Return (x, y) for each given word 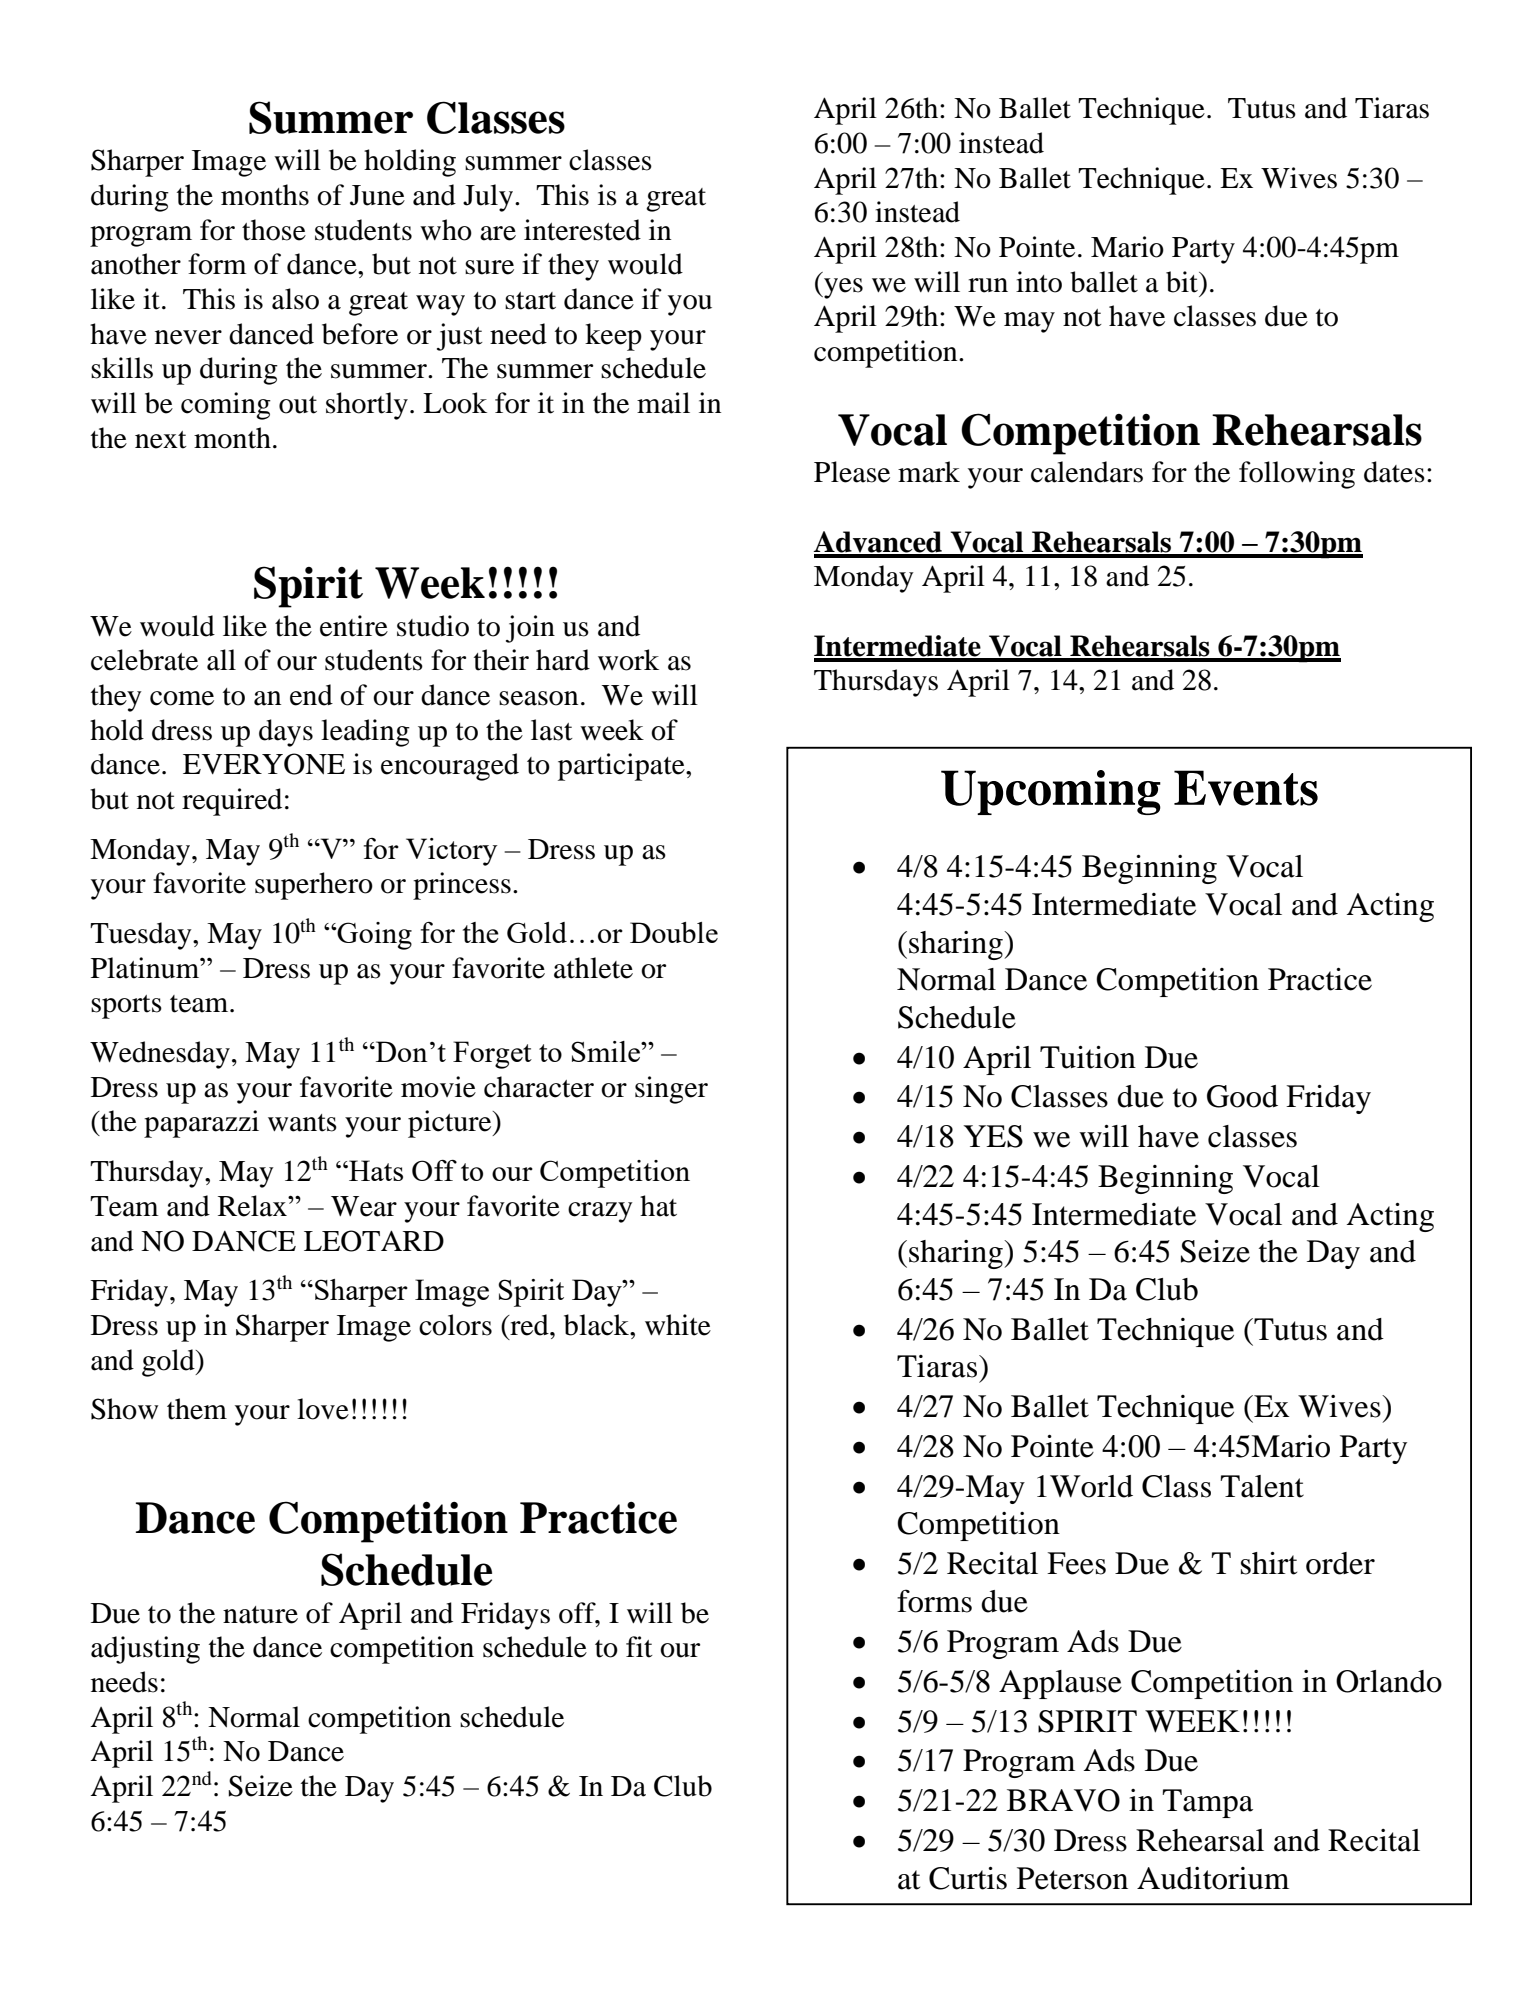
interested (582, 230)
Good (1242, 1096)
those (274, 230)
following (1297, 475)
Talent (1262, 1486)
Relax (253, 1206)
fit (639, 1647)
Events (1246, 788)
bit (1183, 283)
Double (674, 932)
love (323, 1409)
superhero (314, 886)
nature (260, 1615)
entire (354, 626)
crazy (600, 1212)
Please (852, 472)
